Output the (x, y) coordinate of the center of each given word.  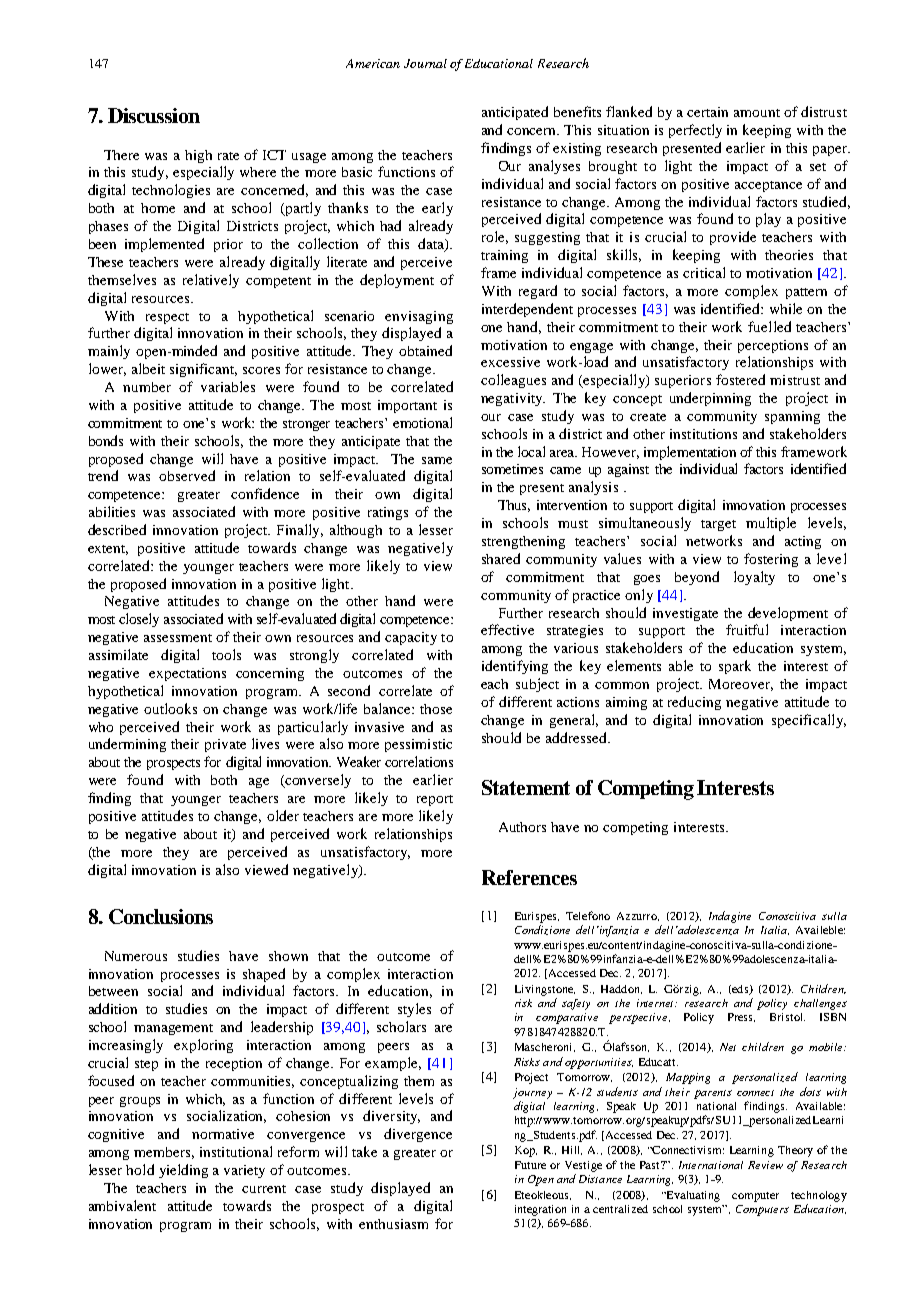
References (529, 877)
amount (757, 113)
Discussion (154, 115)
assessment (178, 638)
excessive (510, 362)
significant (203, 370)
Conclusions (161, 916)
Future (530, 1165)
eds (740, 990)
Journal (425, 63)
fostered (740, 379)
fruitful (747, 629)
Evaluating (692, 1196)
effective (507, 629)
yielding (183, 1171)
